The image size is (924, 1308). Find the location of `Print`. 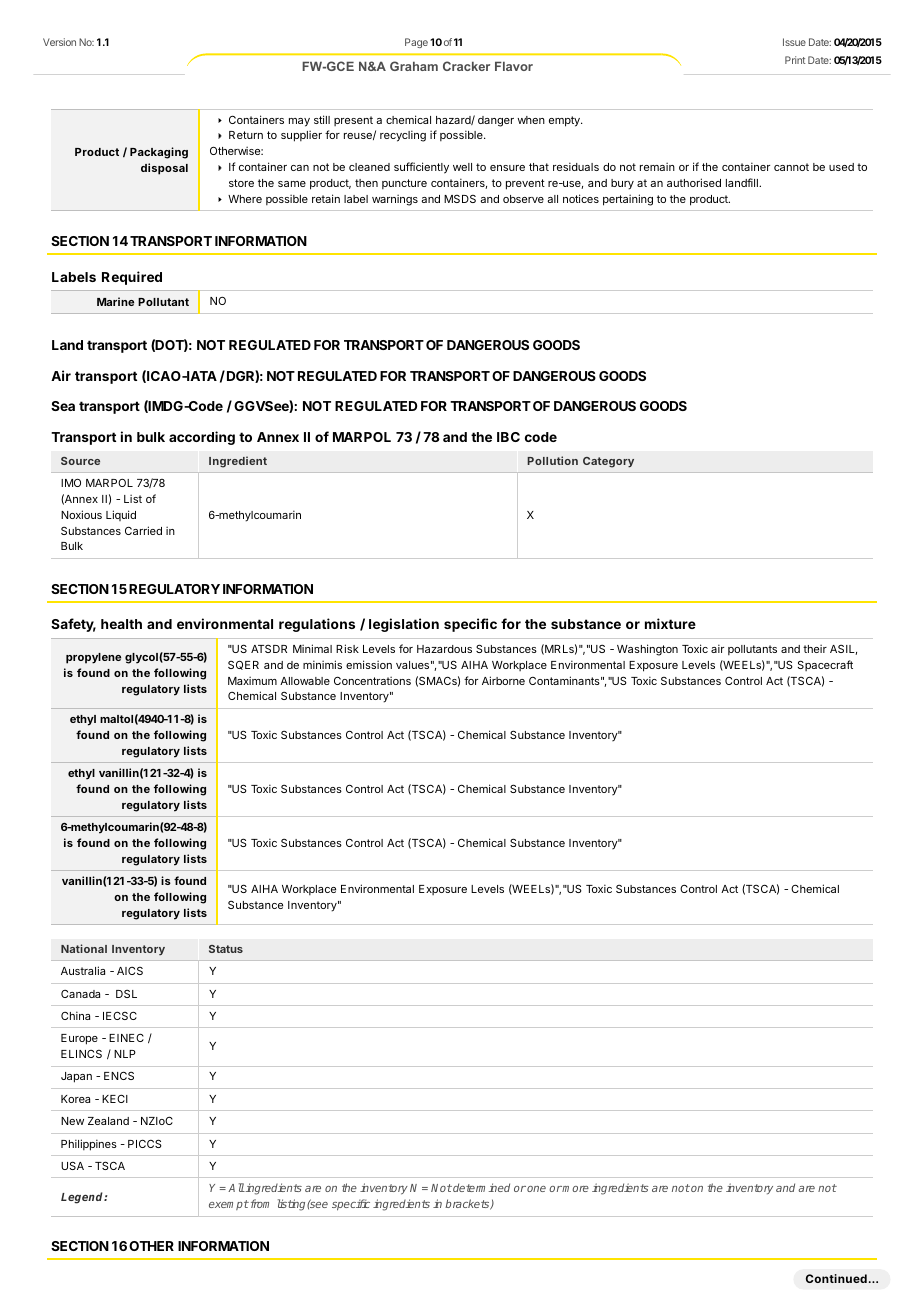

Print is located at coordinates (795, 60).
